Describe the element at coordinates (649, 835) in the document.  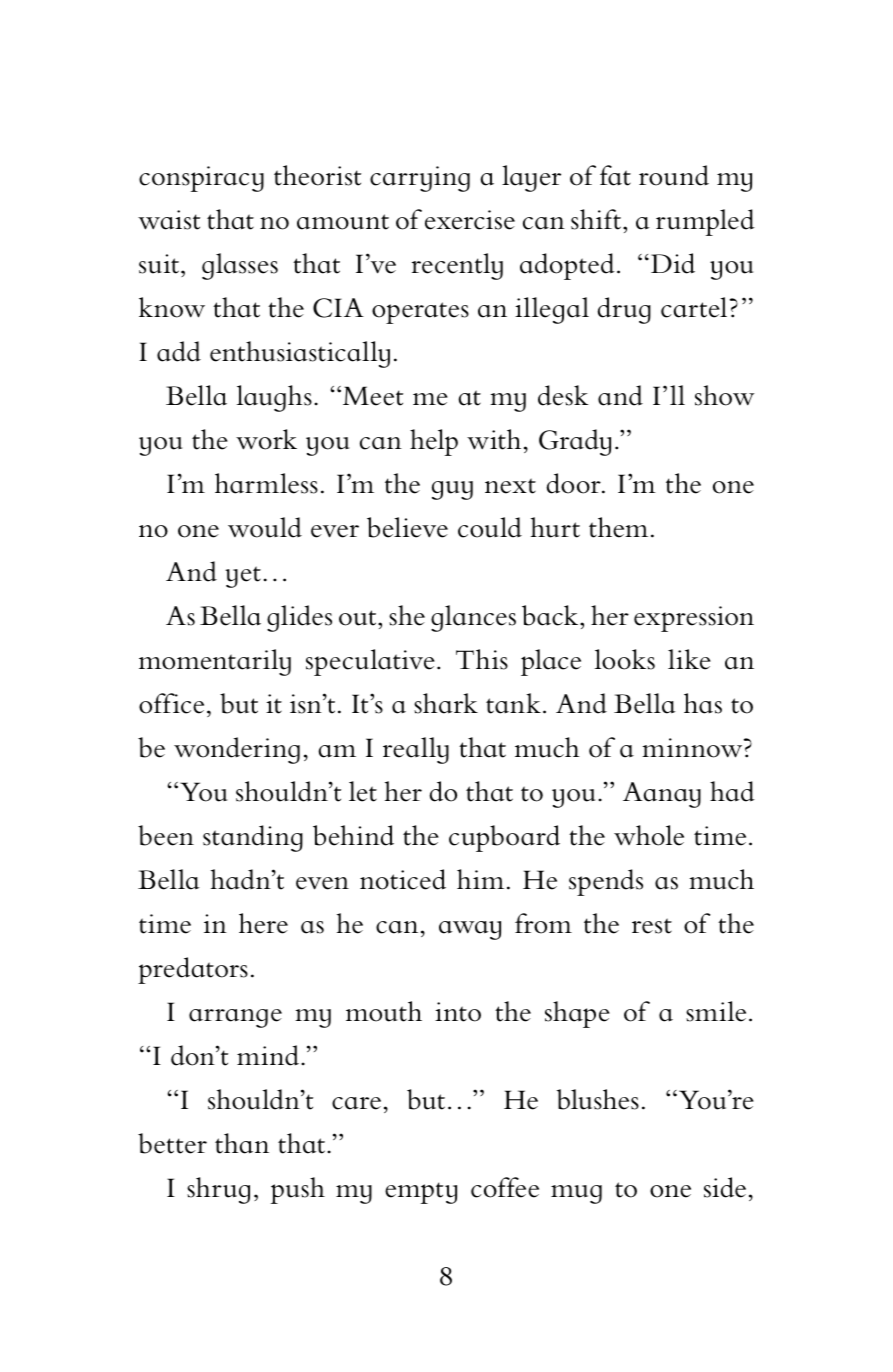
I see `whole` at that location.
